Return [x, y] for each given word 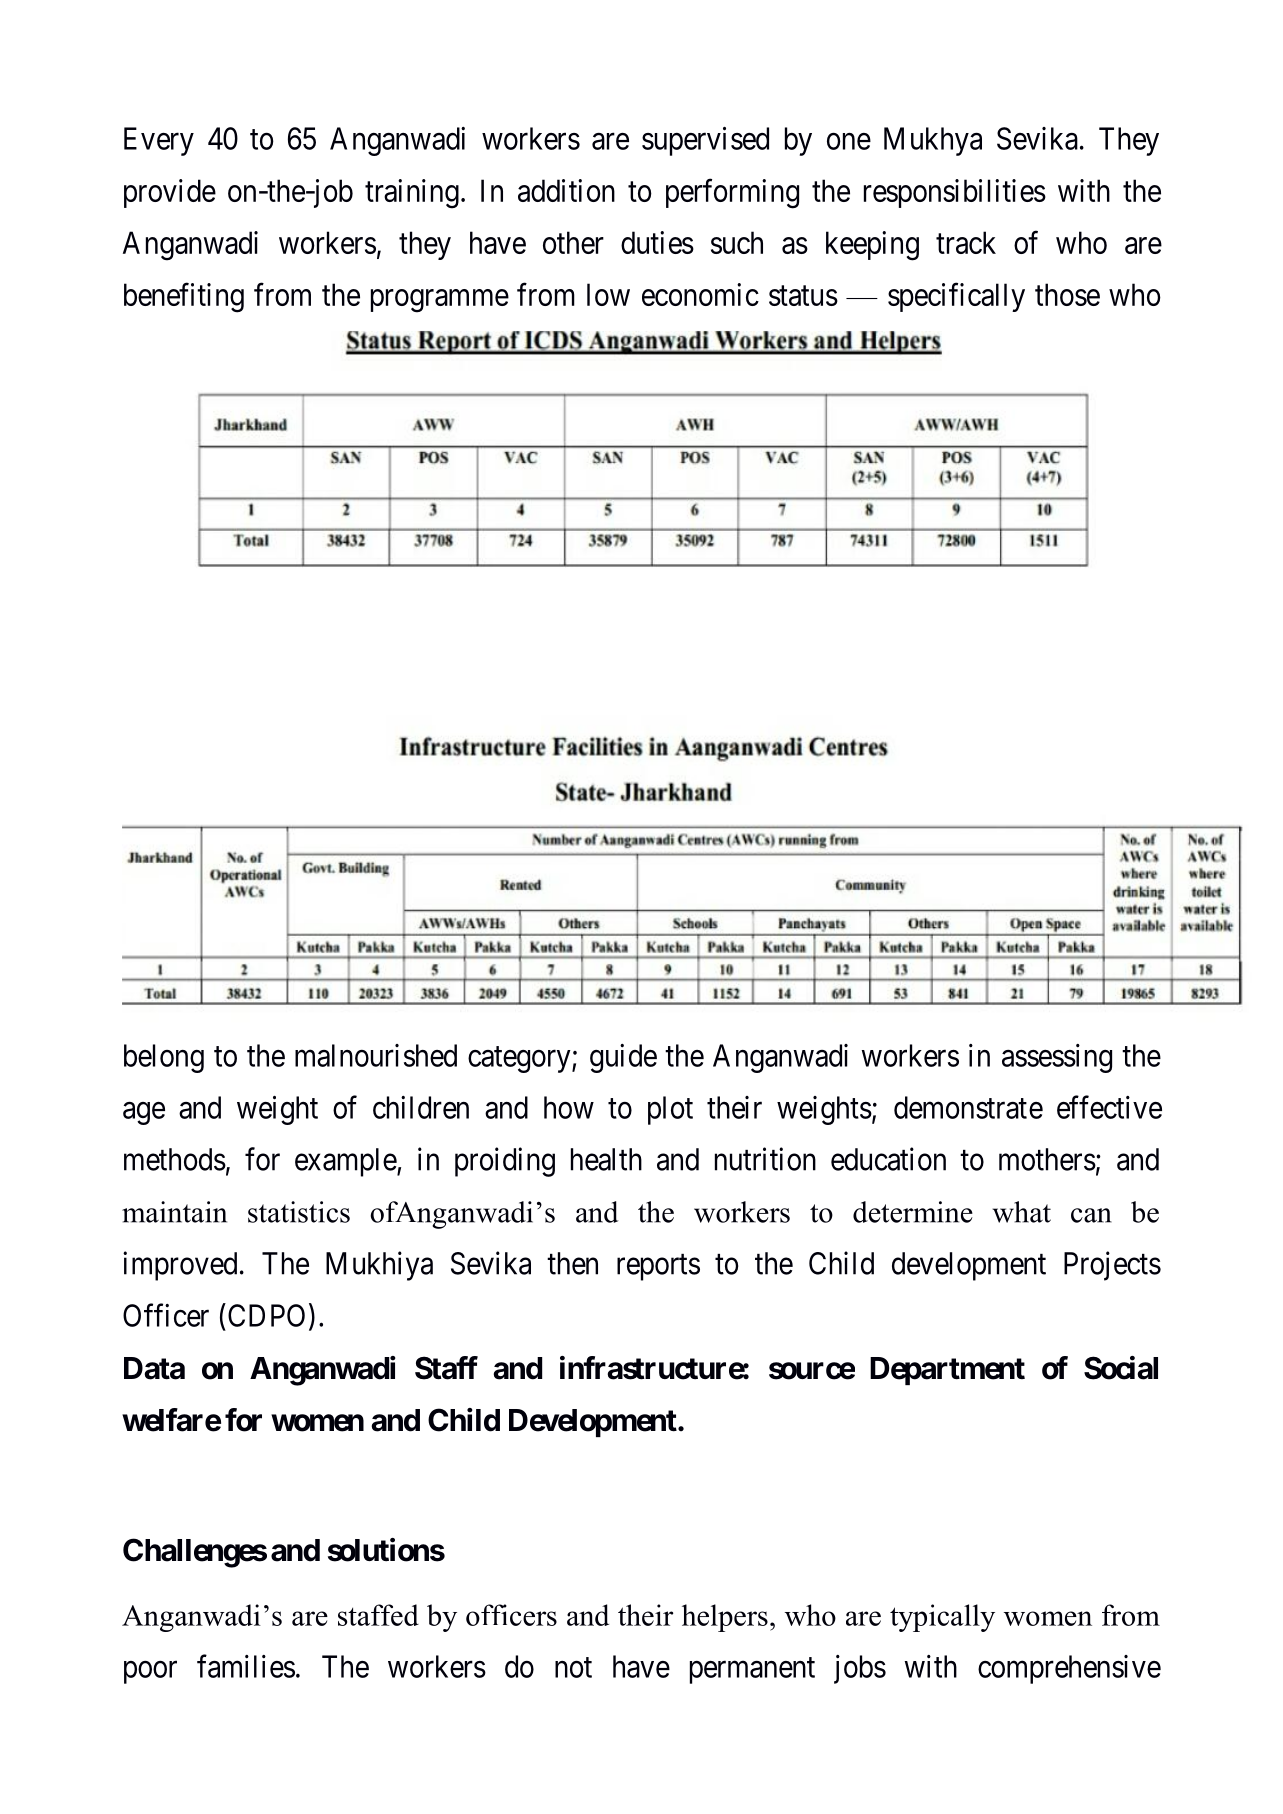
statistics [299, 1212]
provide [170, 193]
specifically [956, 297]
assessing [1057, 1058]
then [572, 1263]
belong [164, 1058]
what [1021, 1212]
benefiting [184, 298]
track [966, 242]
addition [566, 190]
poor [150, 1672]
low [608, 294]
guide [623, 1058]
